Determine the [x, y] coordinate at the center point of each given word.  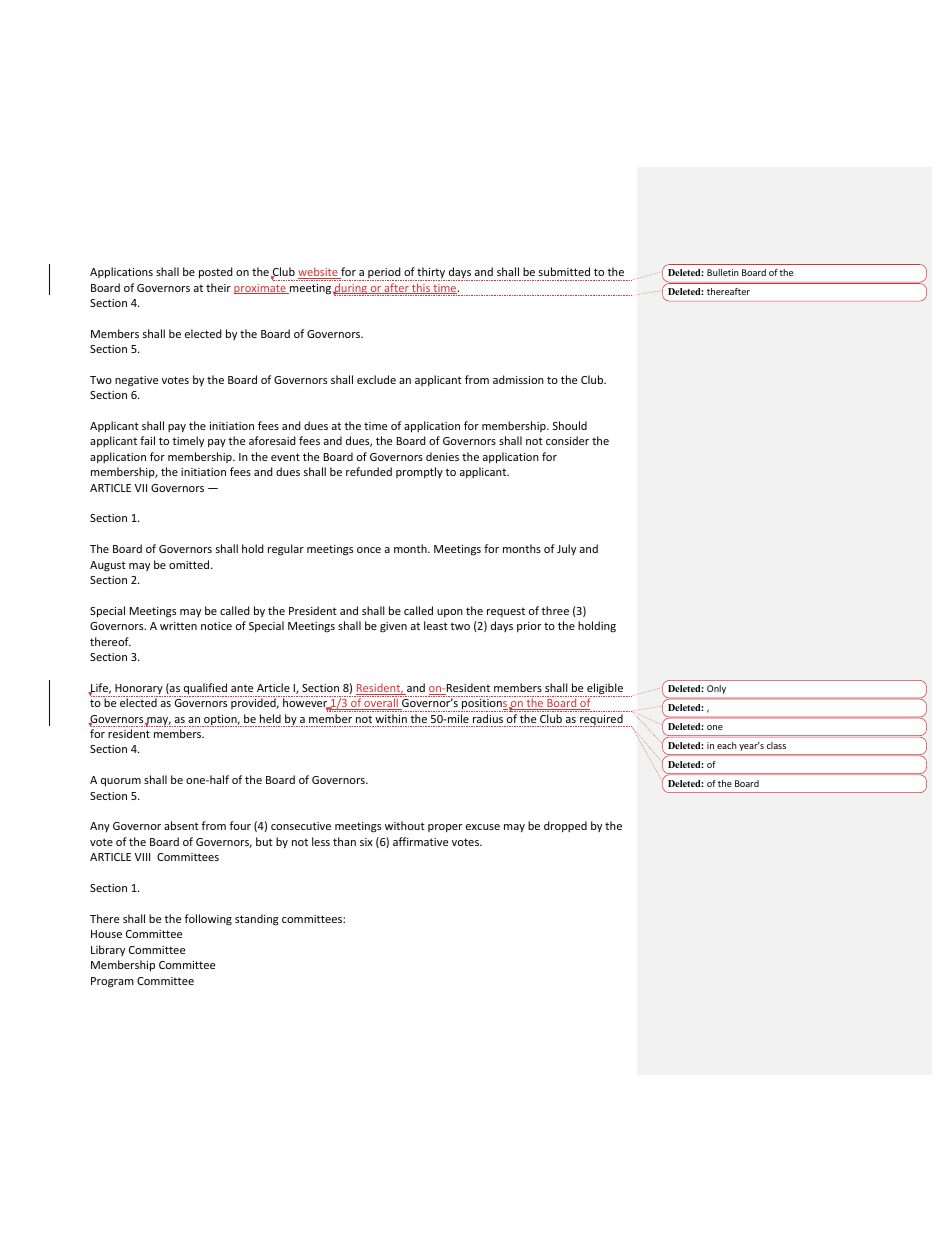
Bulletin [723, 272]
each [727, 745]
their [218, 287]
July [566, 549]
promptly [419, 472]
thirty [431, 274]
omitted [190, 564]
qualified [205, 690]
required [601, 720]
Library [108, 950]
